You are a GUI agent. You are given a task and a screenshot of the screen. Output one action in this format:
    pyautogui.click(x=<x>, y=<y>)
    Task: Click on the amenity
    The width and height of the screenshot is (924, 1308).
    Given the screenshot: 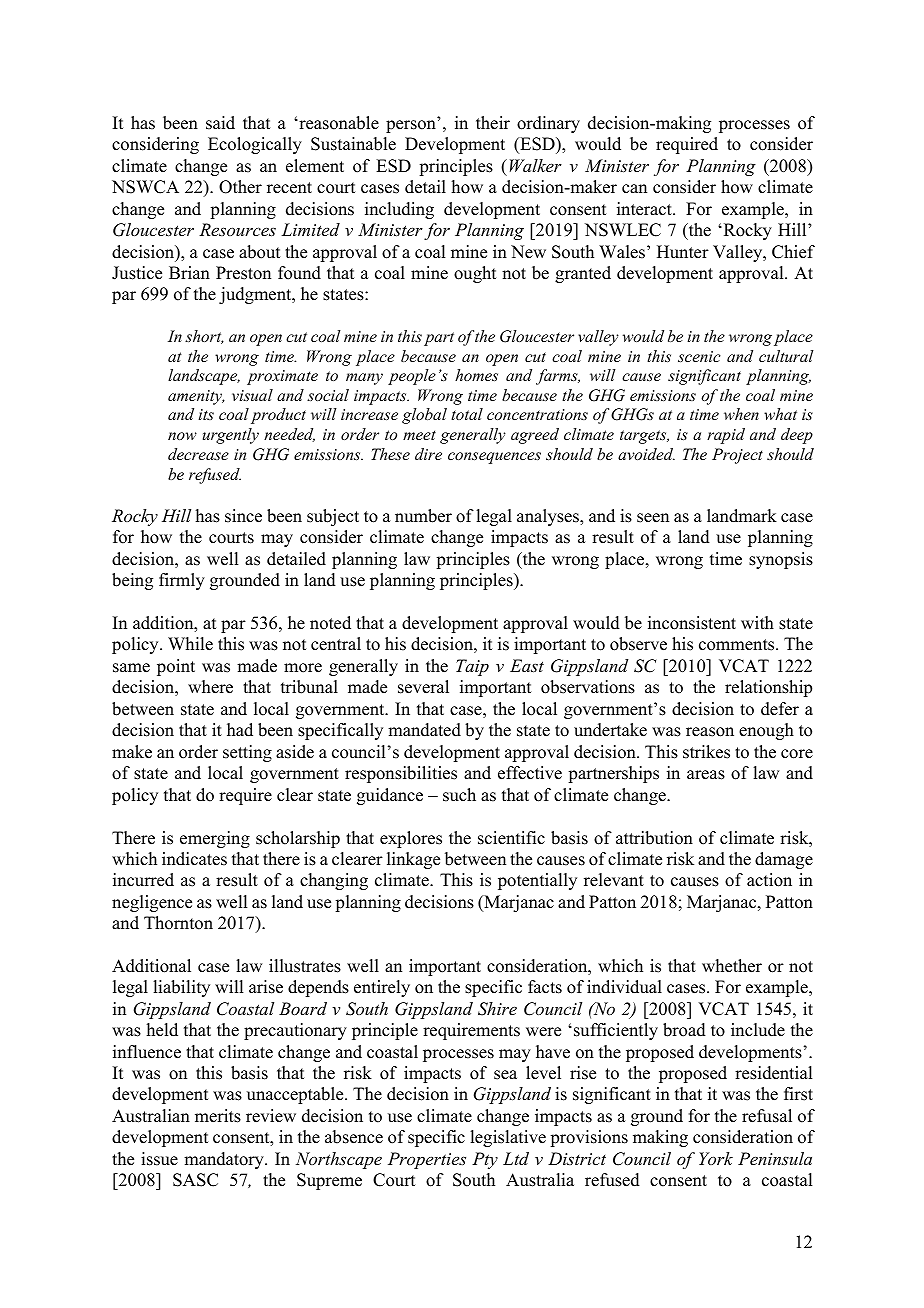 What is the action you would take?
    pyautogui.click(x=196, y=397)
